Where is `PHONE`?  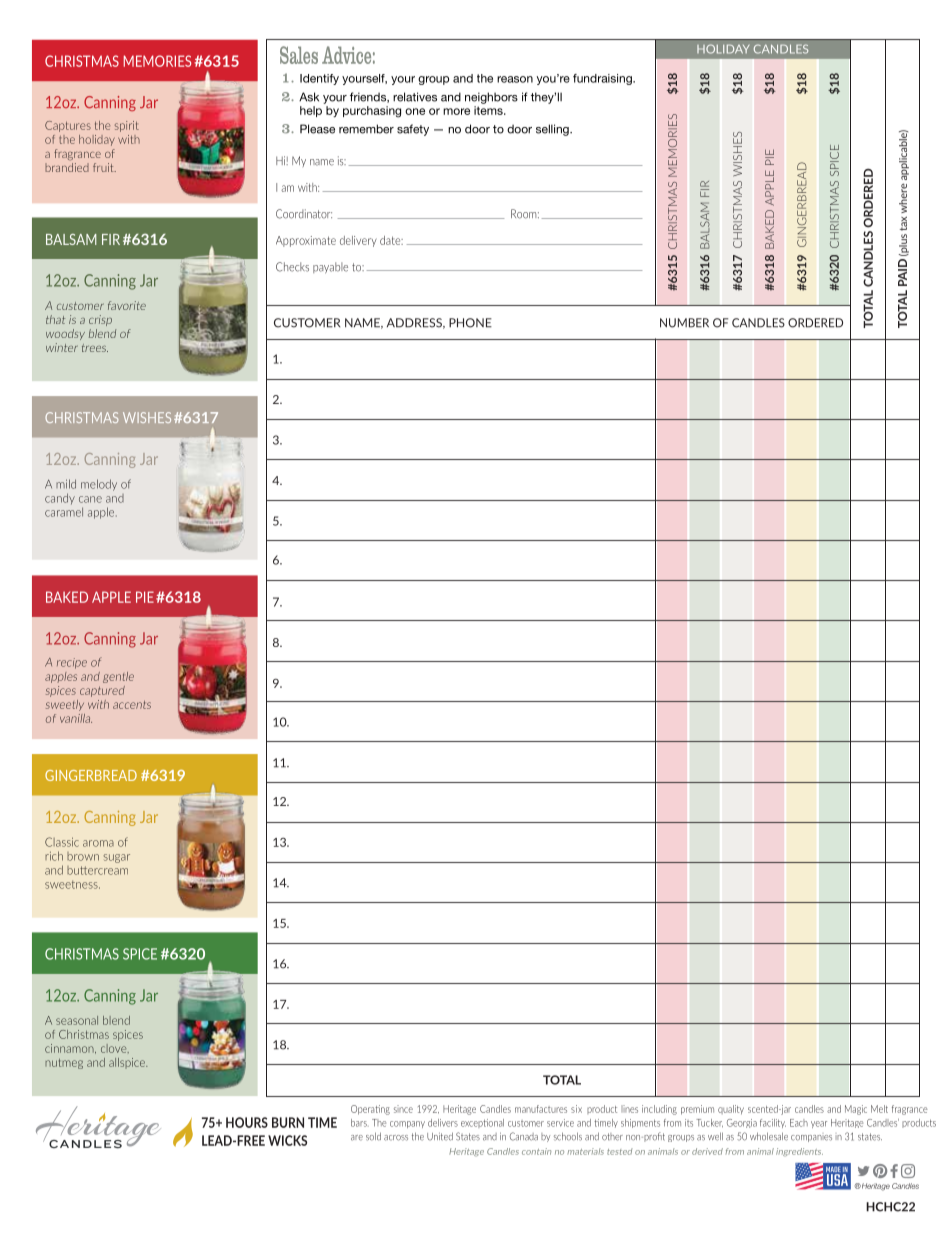
PHONE is located at coordinates (470, 323).
